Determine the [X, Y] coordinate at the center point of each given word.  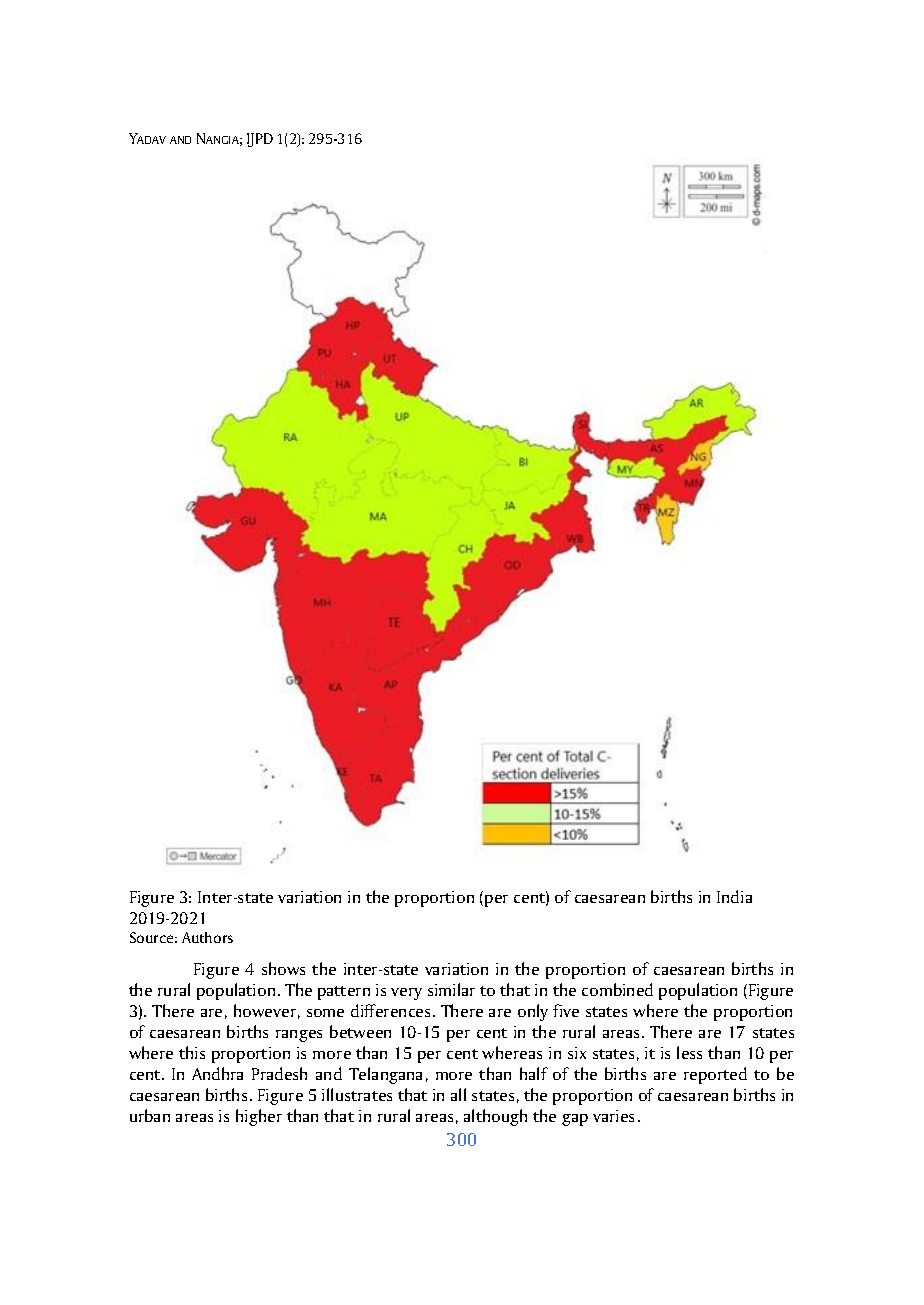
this [192, 1052]
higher [259, 1117]
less [689, 1052]
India [734, 896]
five [566, 1010]
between [360, 1031]
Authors [207, 937]
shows [283, 968]
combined [617, 989]
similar [451, 989]
